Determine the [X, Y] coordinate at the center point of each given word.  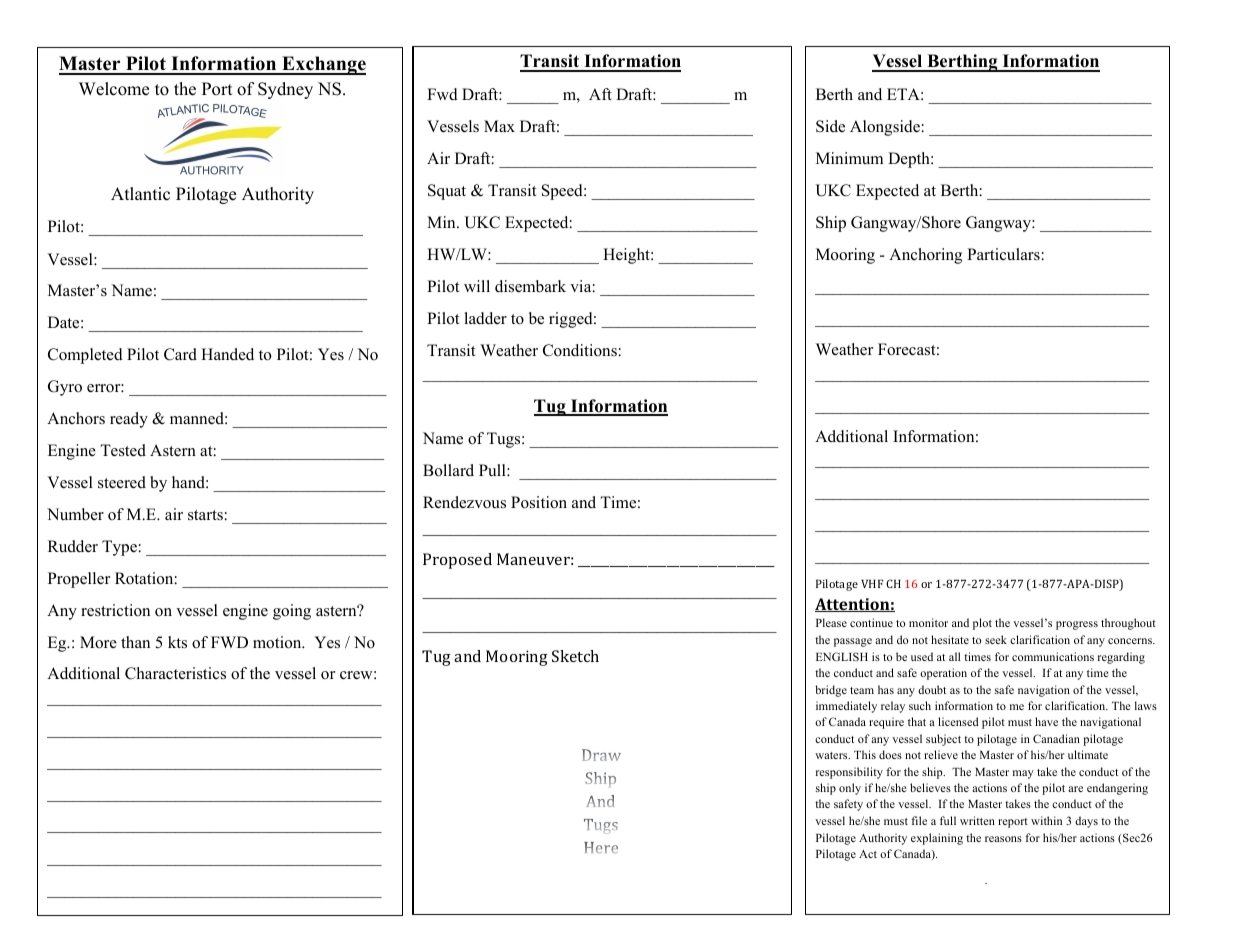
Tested [123, 450]
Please [831, 622]
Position [539, 502]
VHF [872, 583]
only [850, 789]
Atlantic [140, 194]
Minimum [849, 158]
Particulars [1003, 254]
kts [177, 642]
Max [499, 126]
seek [996, 639]
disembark [530, 286]
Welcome [114, 89]
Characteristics [175, 673]
